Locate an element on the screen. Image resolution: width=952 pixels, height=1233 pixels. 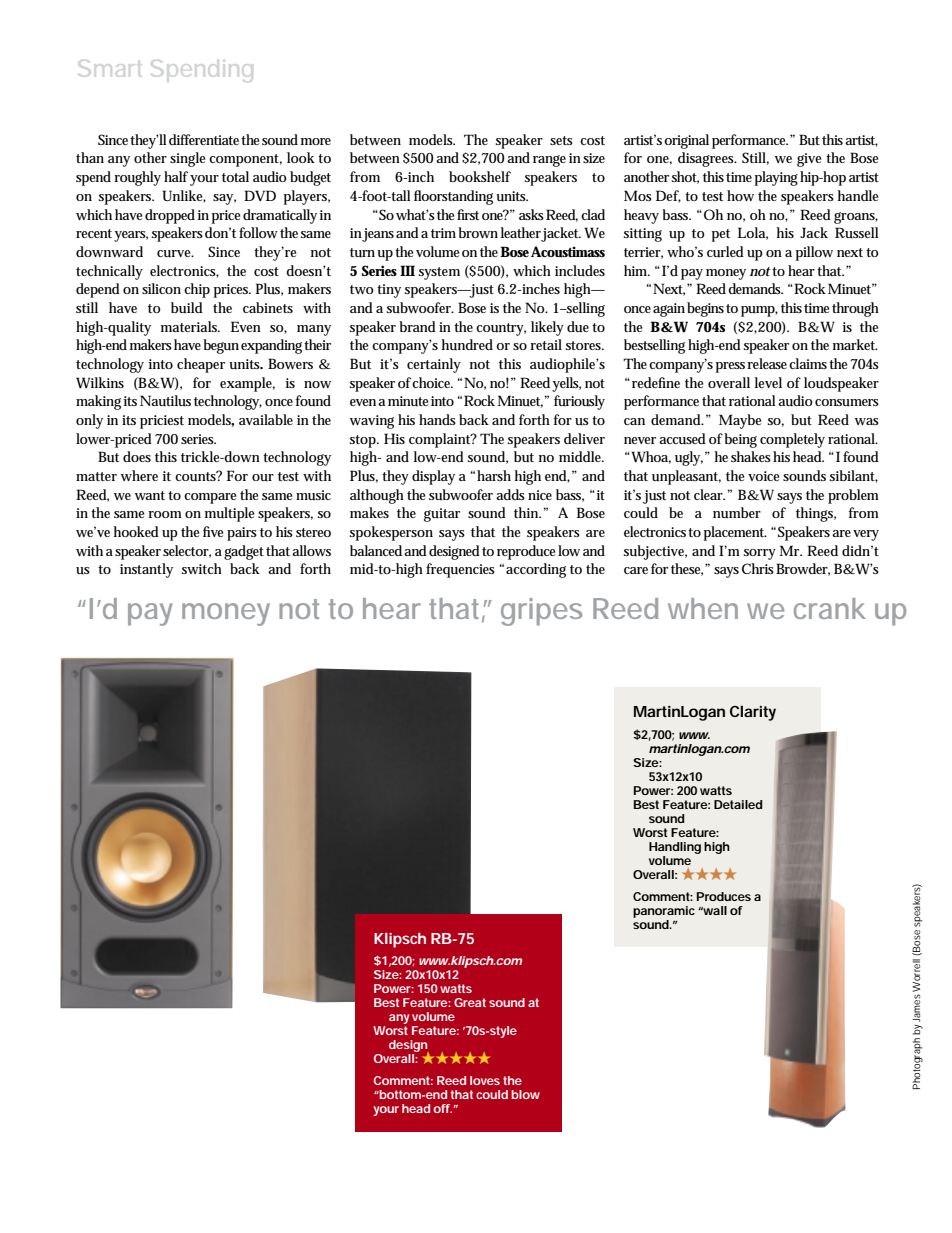
loves is located at coordinates (485, 1080).
